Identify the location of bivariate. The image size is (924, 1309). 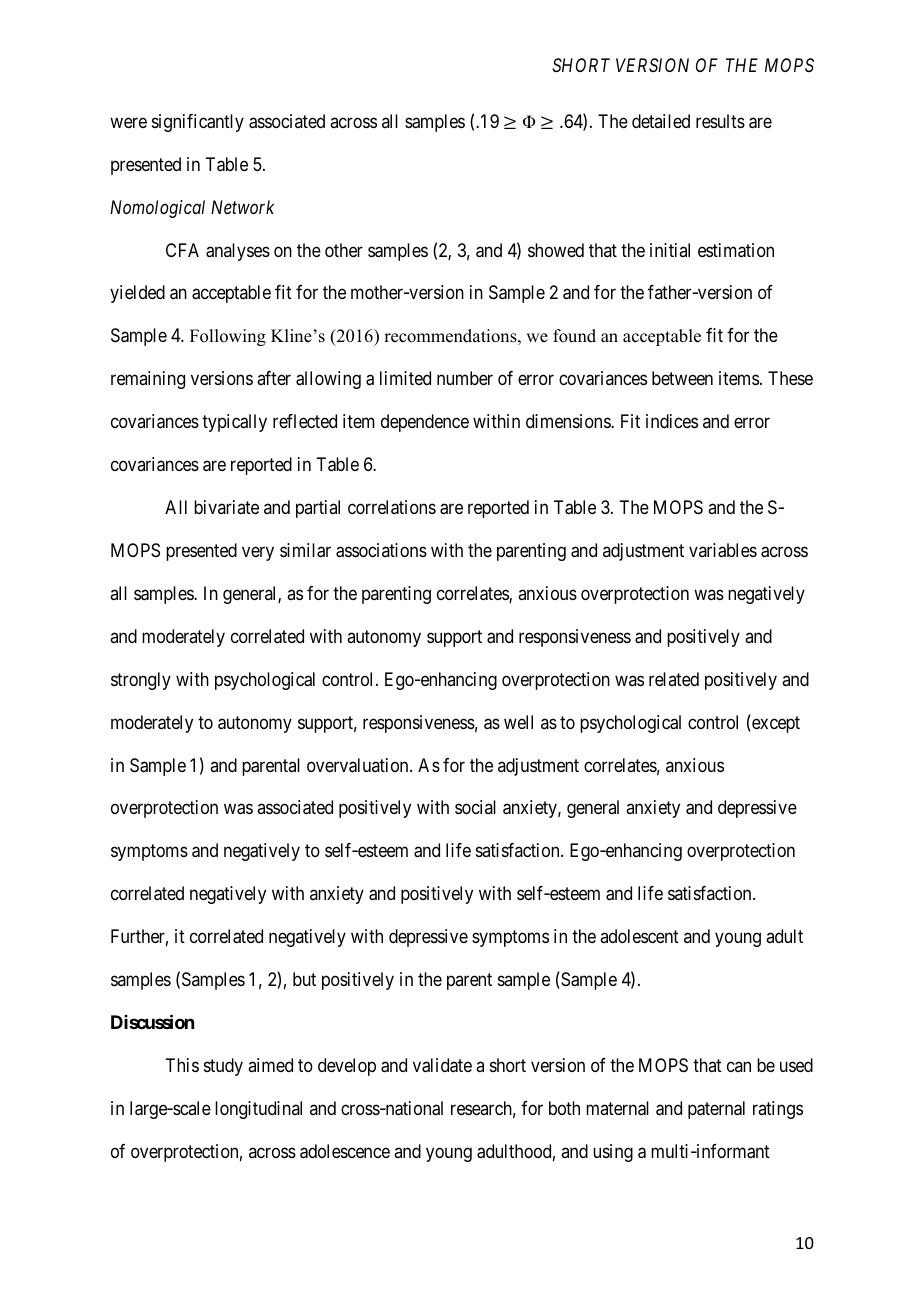
(226, 507).
